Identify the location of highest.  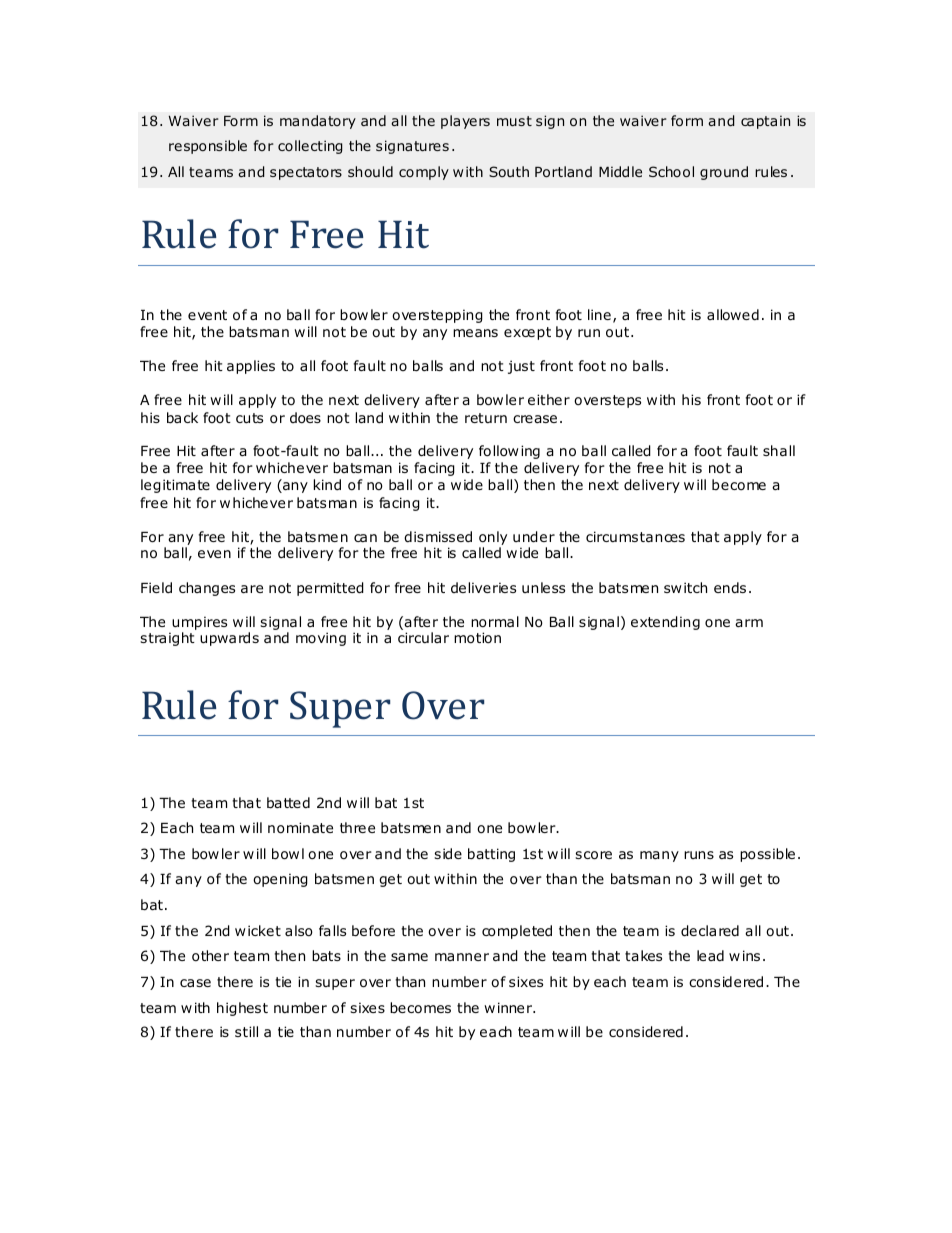
(242, 1009).
